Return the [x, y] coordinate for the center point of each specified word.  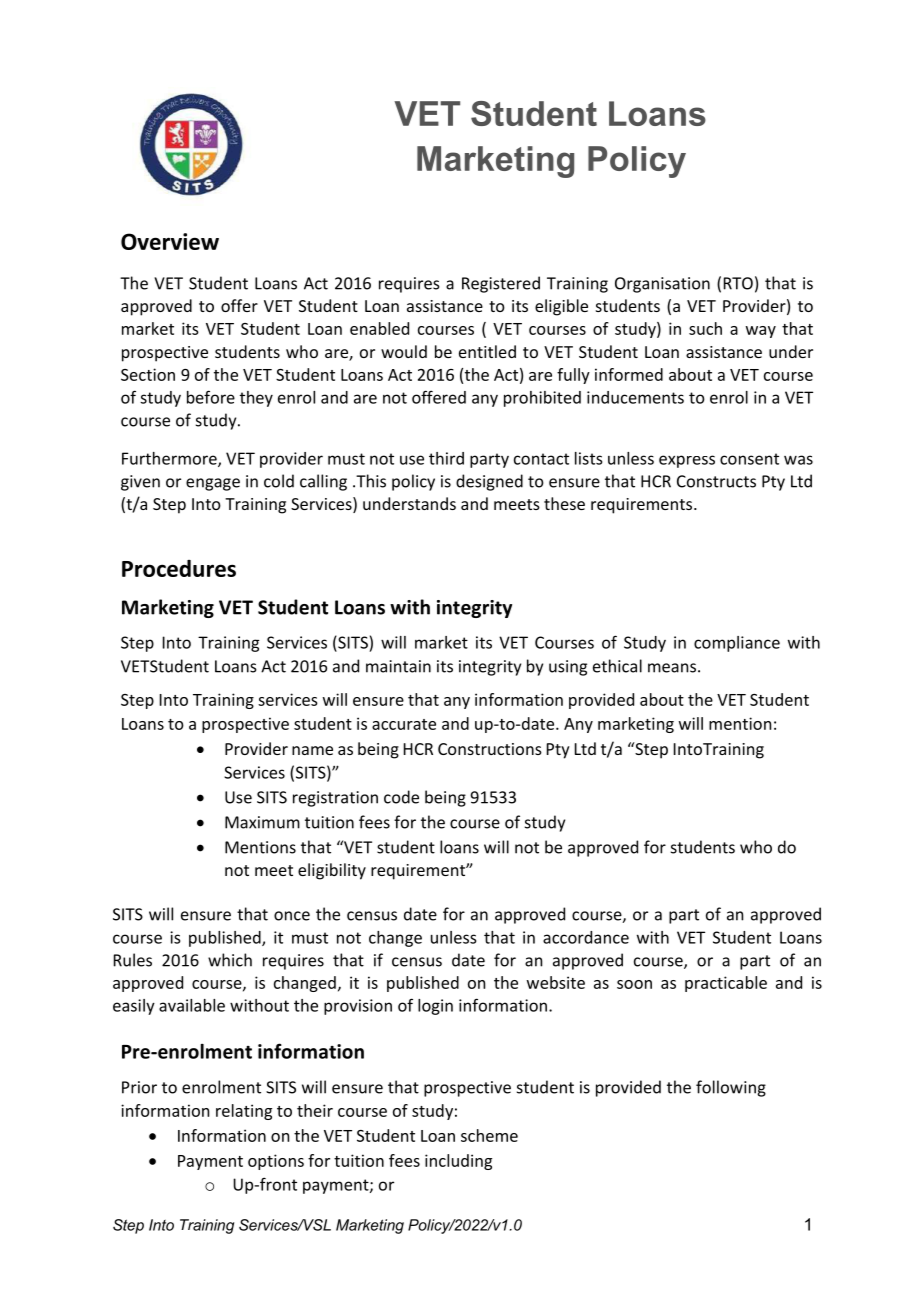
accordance [586, 937]
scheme [489, 1135]
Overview [170, 241]
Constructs [716, 481]
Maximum [262, 822]
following [731, 1088]
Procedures [179, 568]
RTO [738, 283]
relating [244, 1112]
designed [489, 482]
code [401, 797]
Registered [501, 284]
